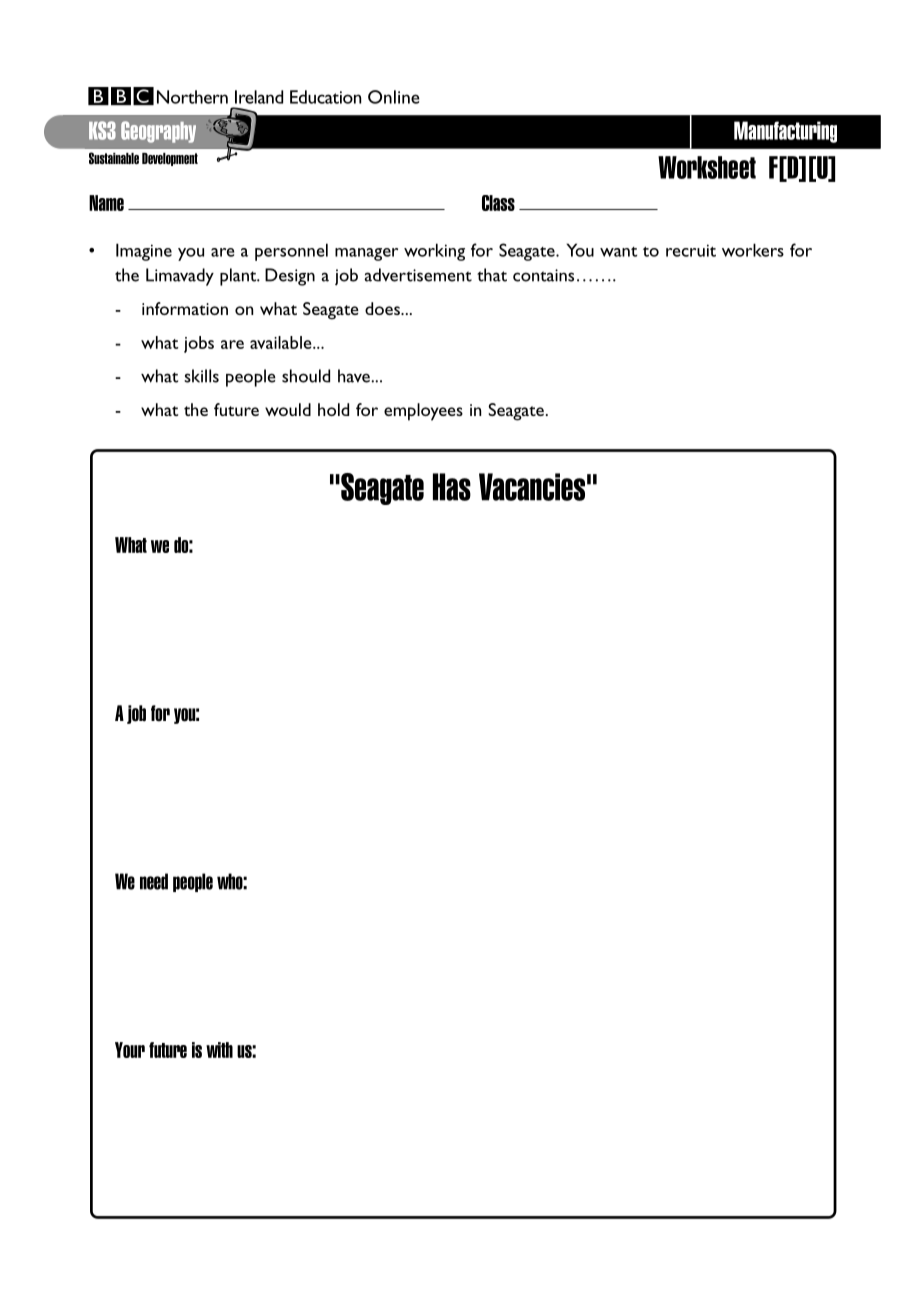 The width and height of the screenshot is (924, 1308). What do you see at coordinates (452, 487) in the screenshot?
I see `Has` at bounding box center [452, 487].
